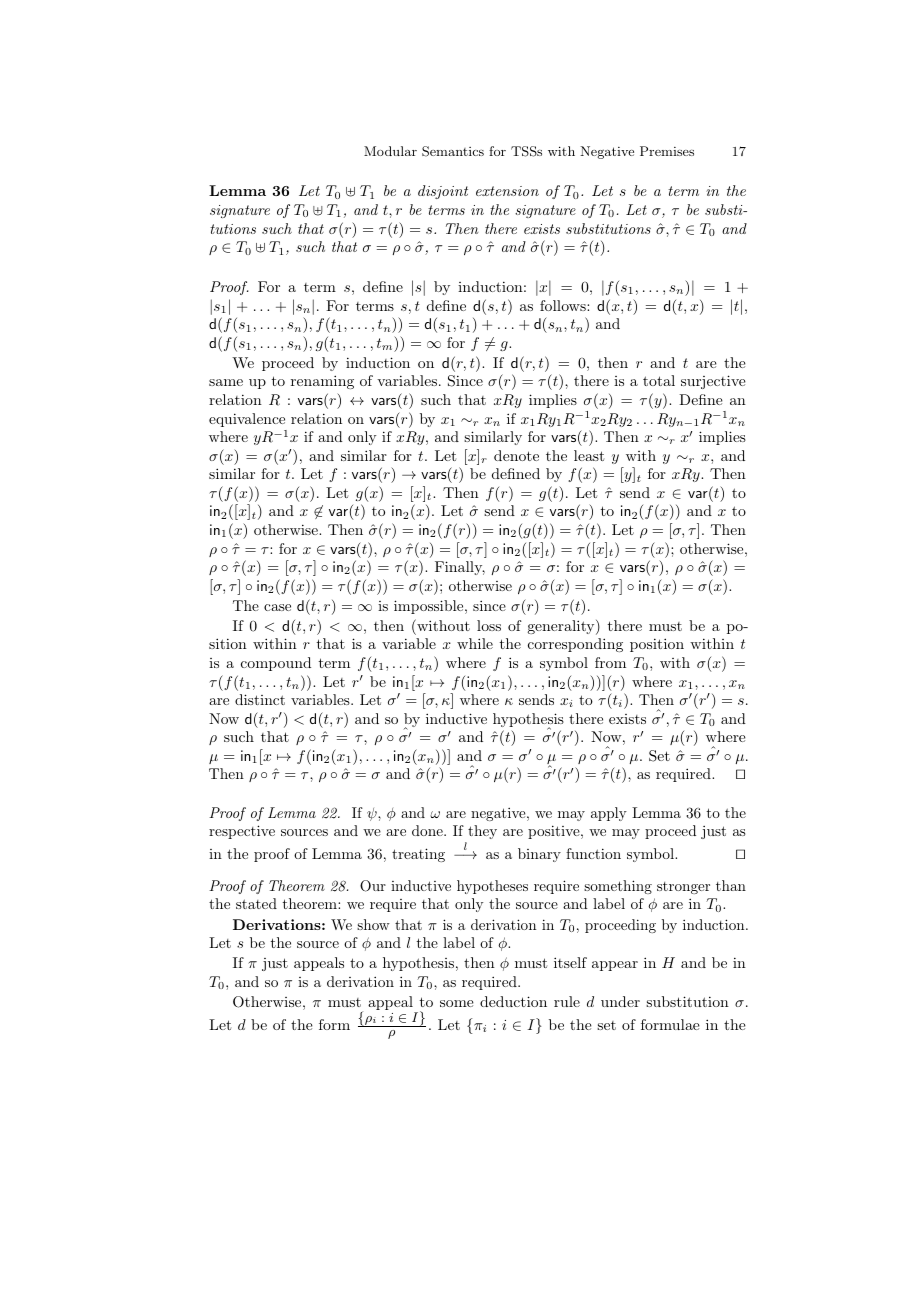  What do you see at coordinates (260, 699) in the screenshot?
I see `distinct` at bounding box center [260, 699].
